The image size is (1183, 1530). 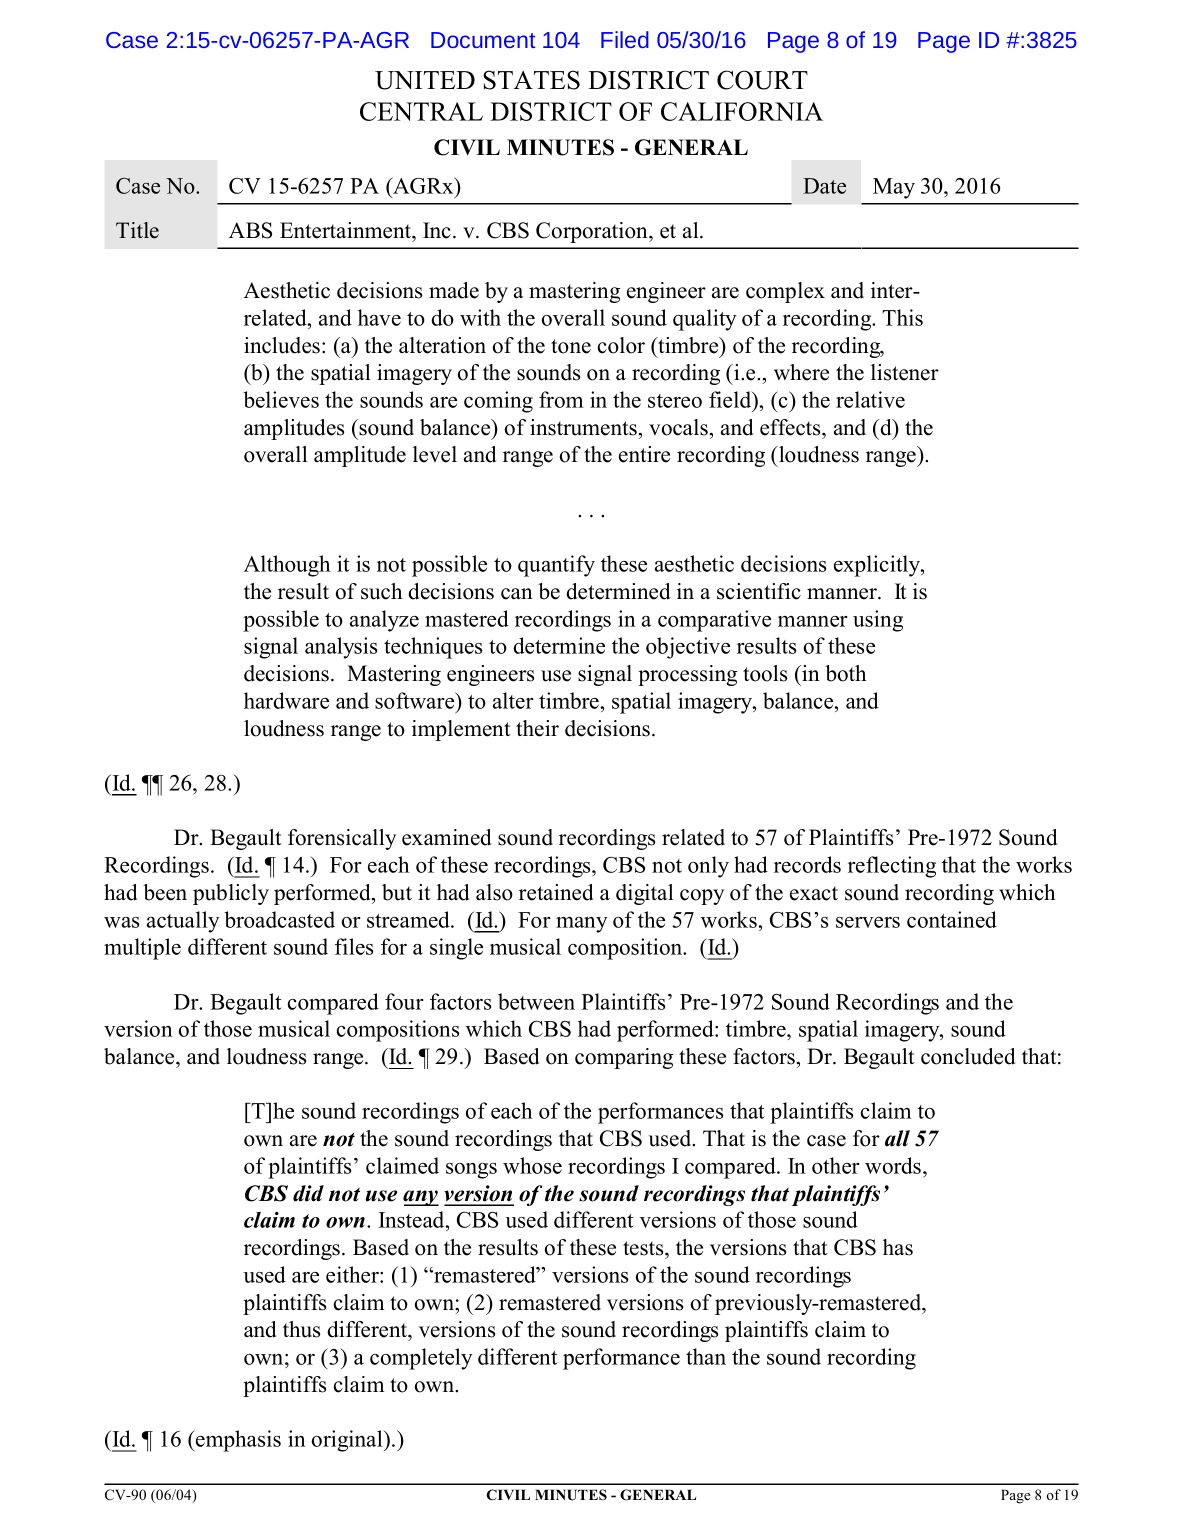 What do you see at coordinates (868, 922) in the image?
I see `servers` at bounding box center [868, 922].
